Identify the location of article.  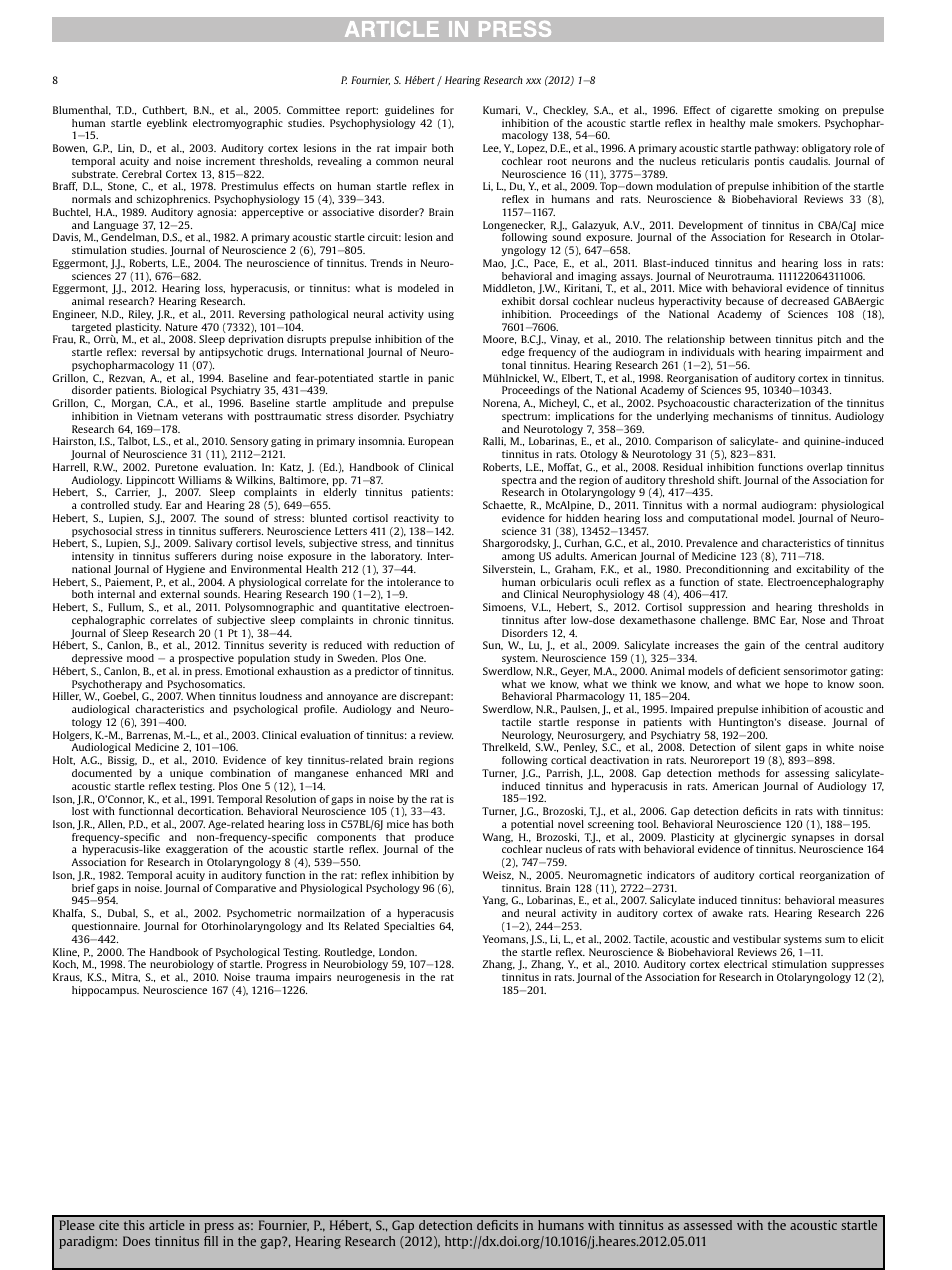
(167, 1225).
